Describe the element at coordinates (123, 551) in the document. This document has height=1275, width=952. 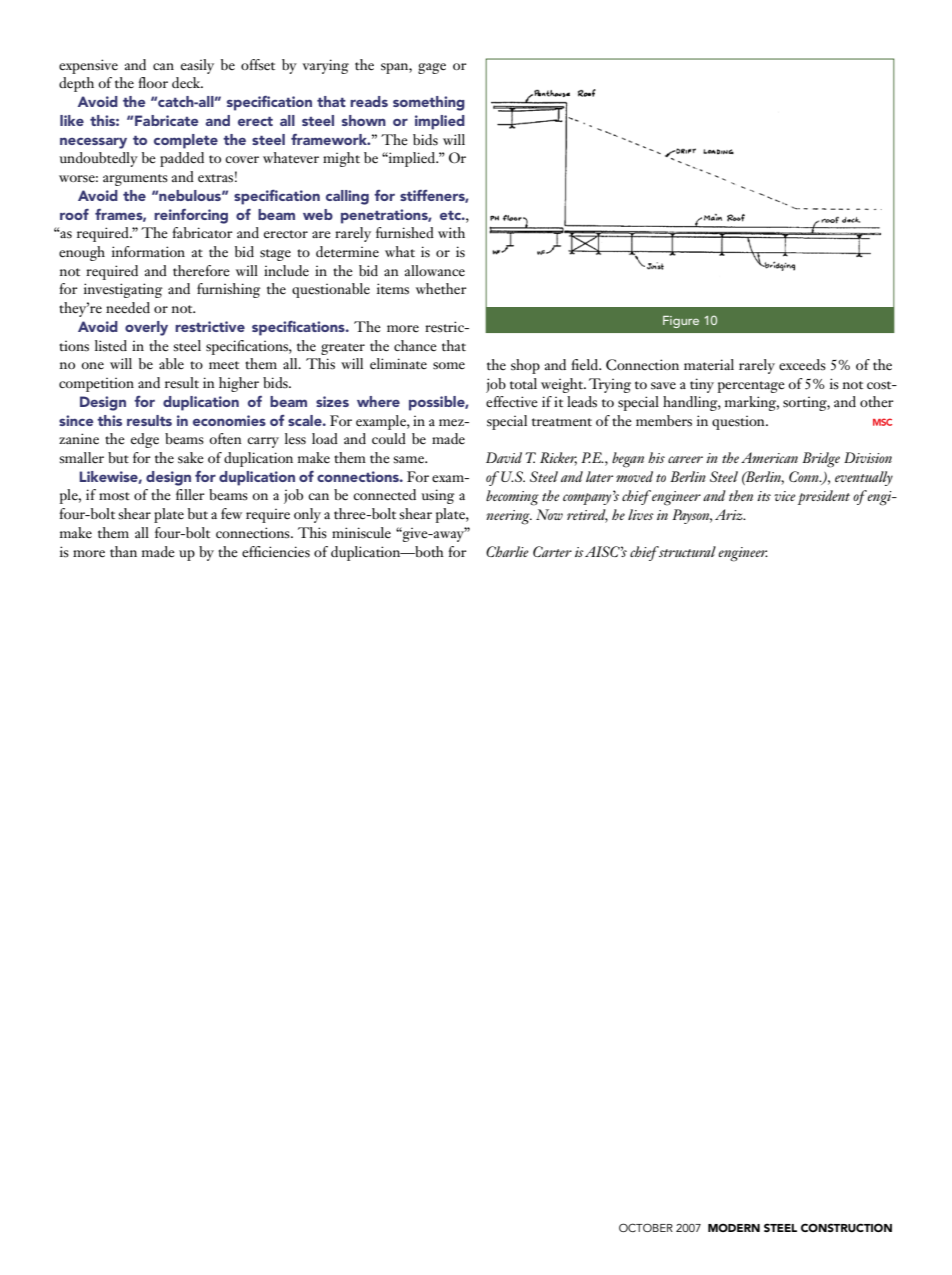
I see `than` at that location.
